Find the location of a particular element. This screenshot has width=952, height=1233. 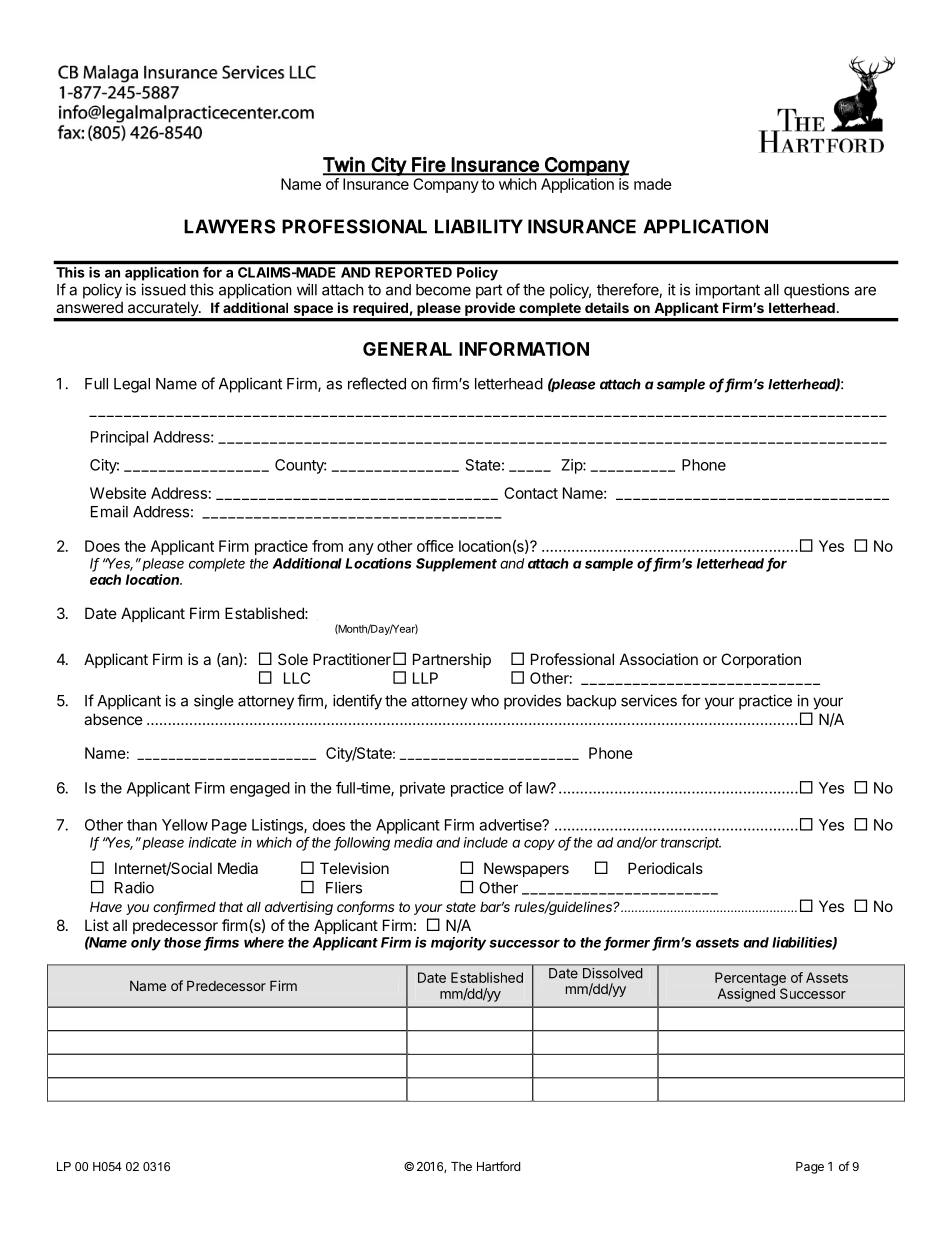

important is located at coordinates (727, 291).
